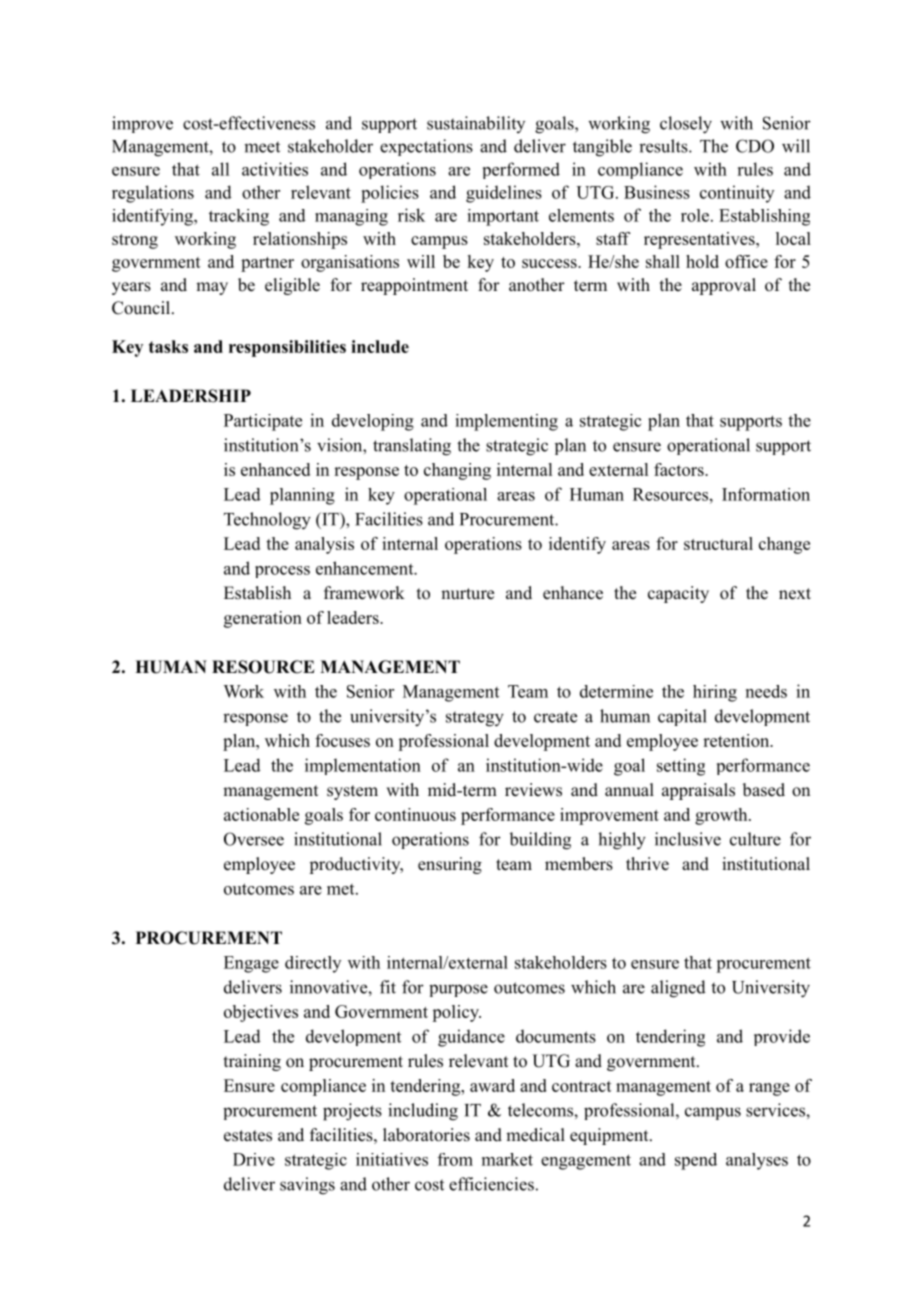 This screenshot has width=924, height=1307. I want to click on hiring, so click(715, 693).
